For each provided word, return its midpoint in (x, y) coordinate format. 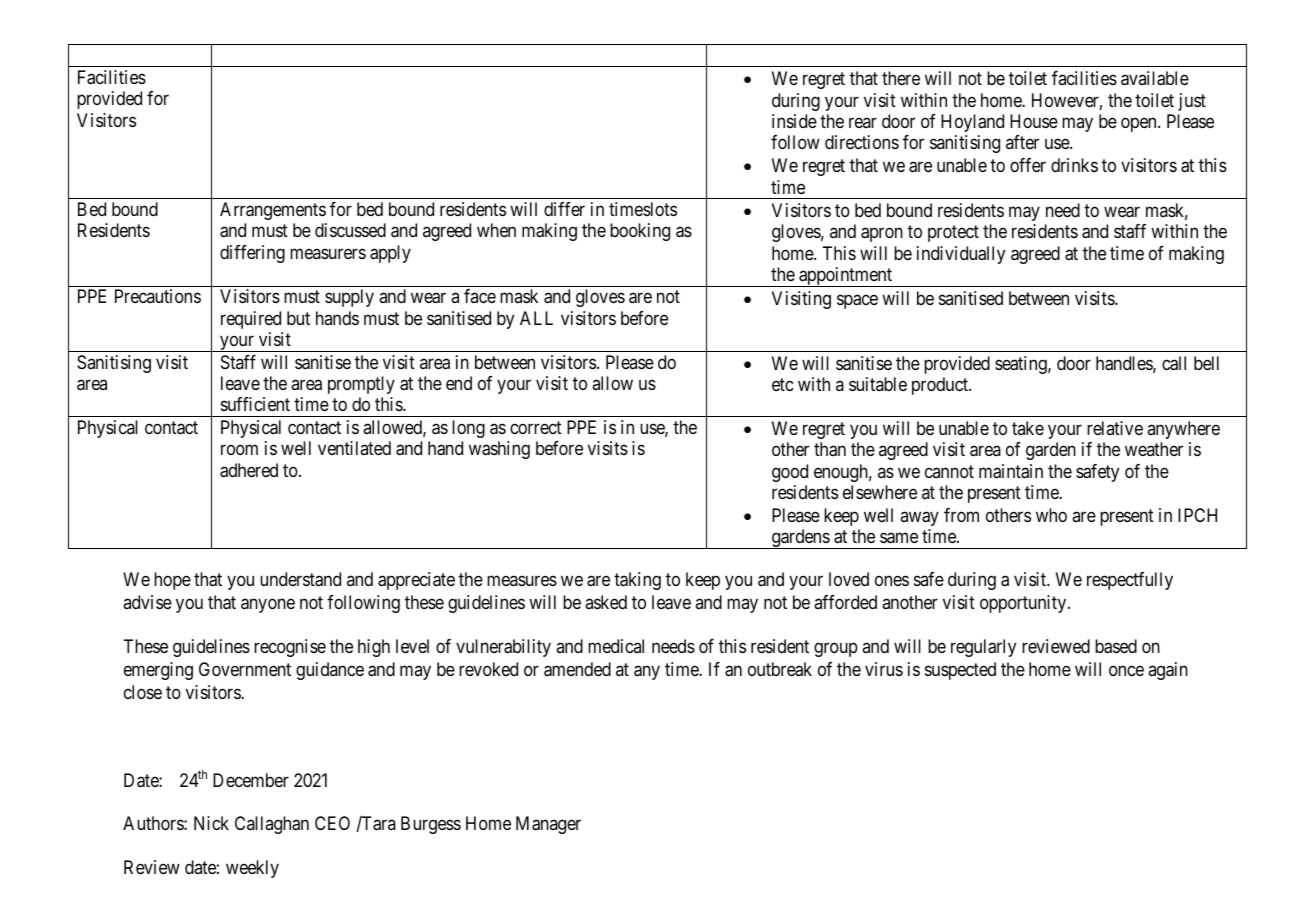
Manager (548, 825)
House (1034, 121)
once (1126, 671)
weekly (252, 869)
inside (794, 121)
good (790, 473)
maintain (1011, 471)
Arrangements (273, 211)
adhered (249, 470)
